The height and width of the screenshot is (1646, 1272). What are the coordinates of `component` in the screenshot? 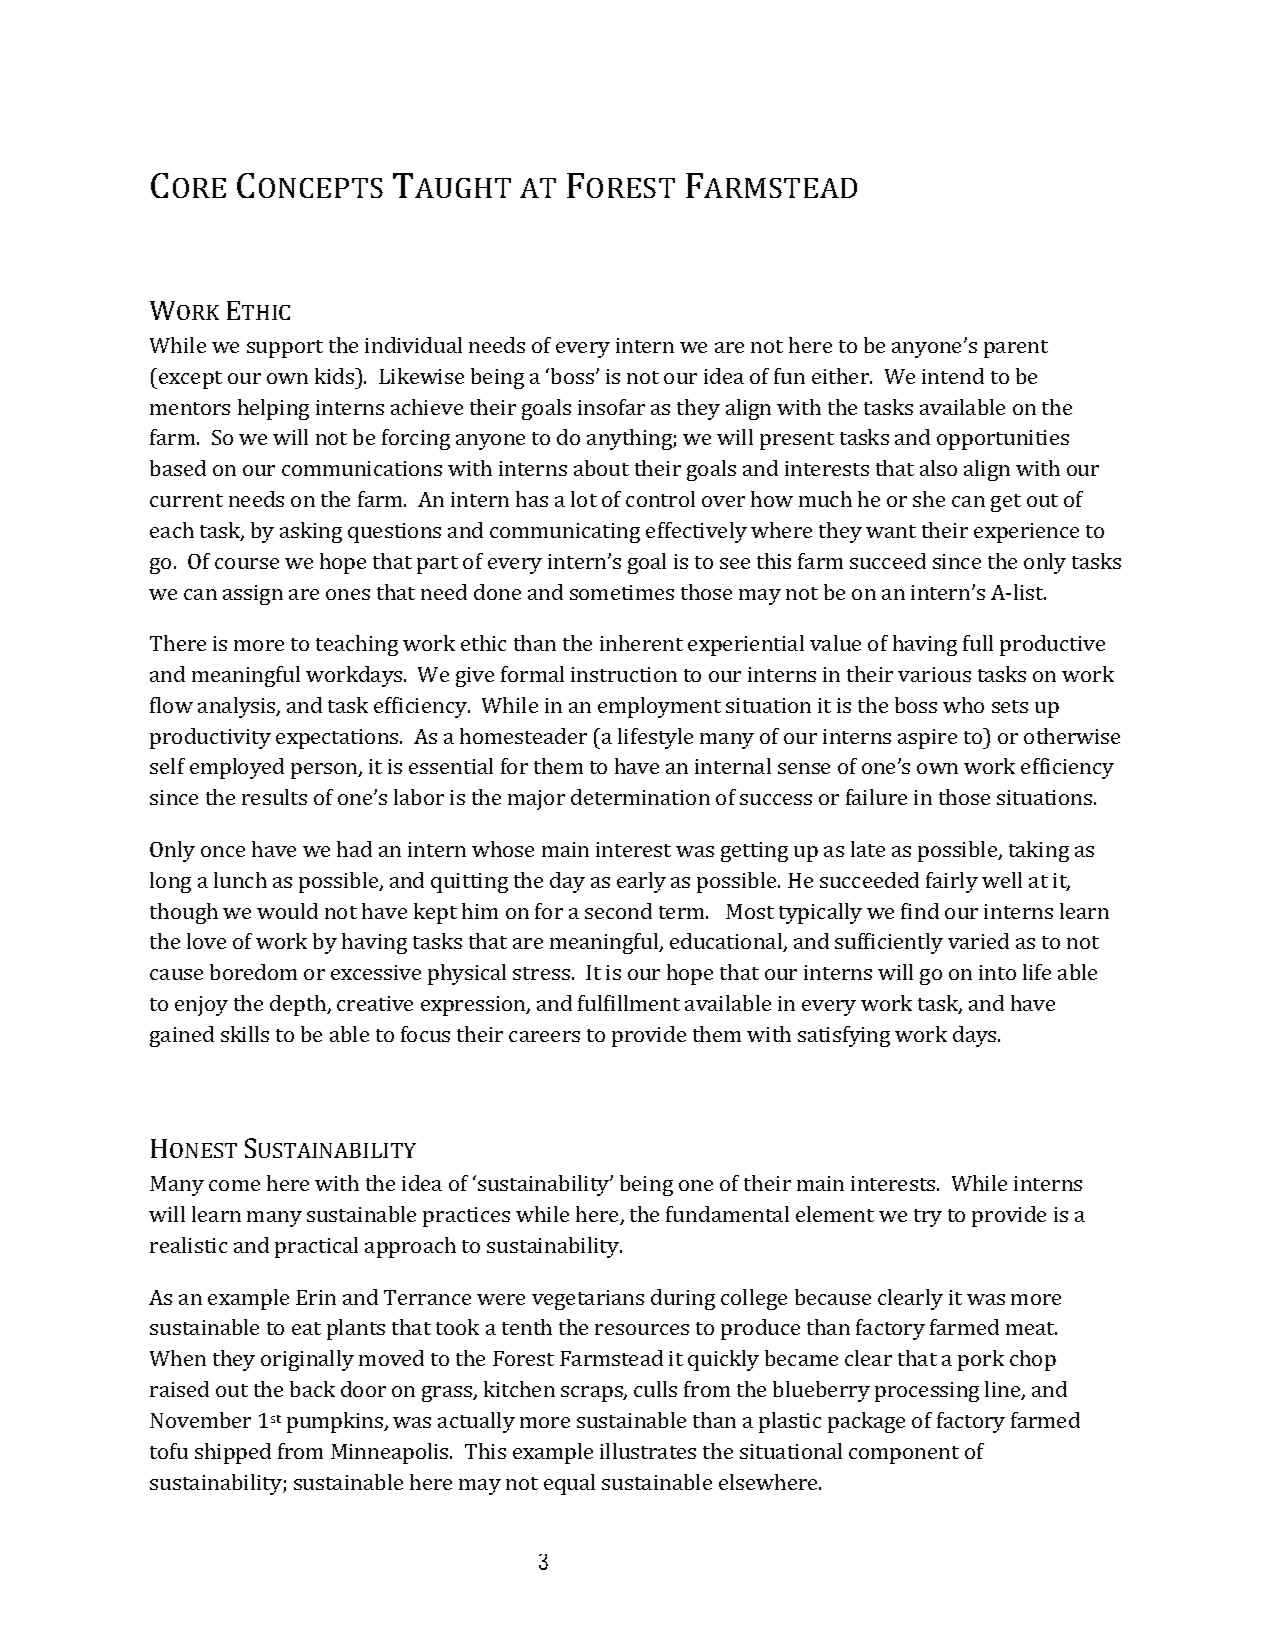 It's located at (904, 1455).
